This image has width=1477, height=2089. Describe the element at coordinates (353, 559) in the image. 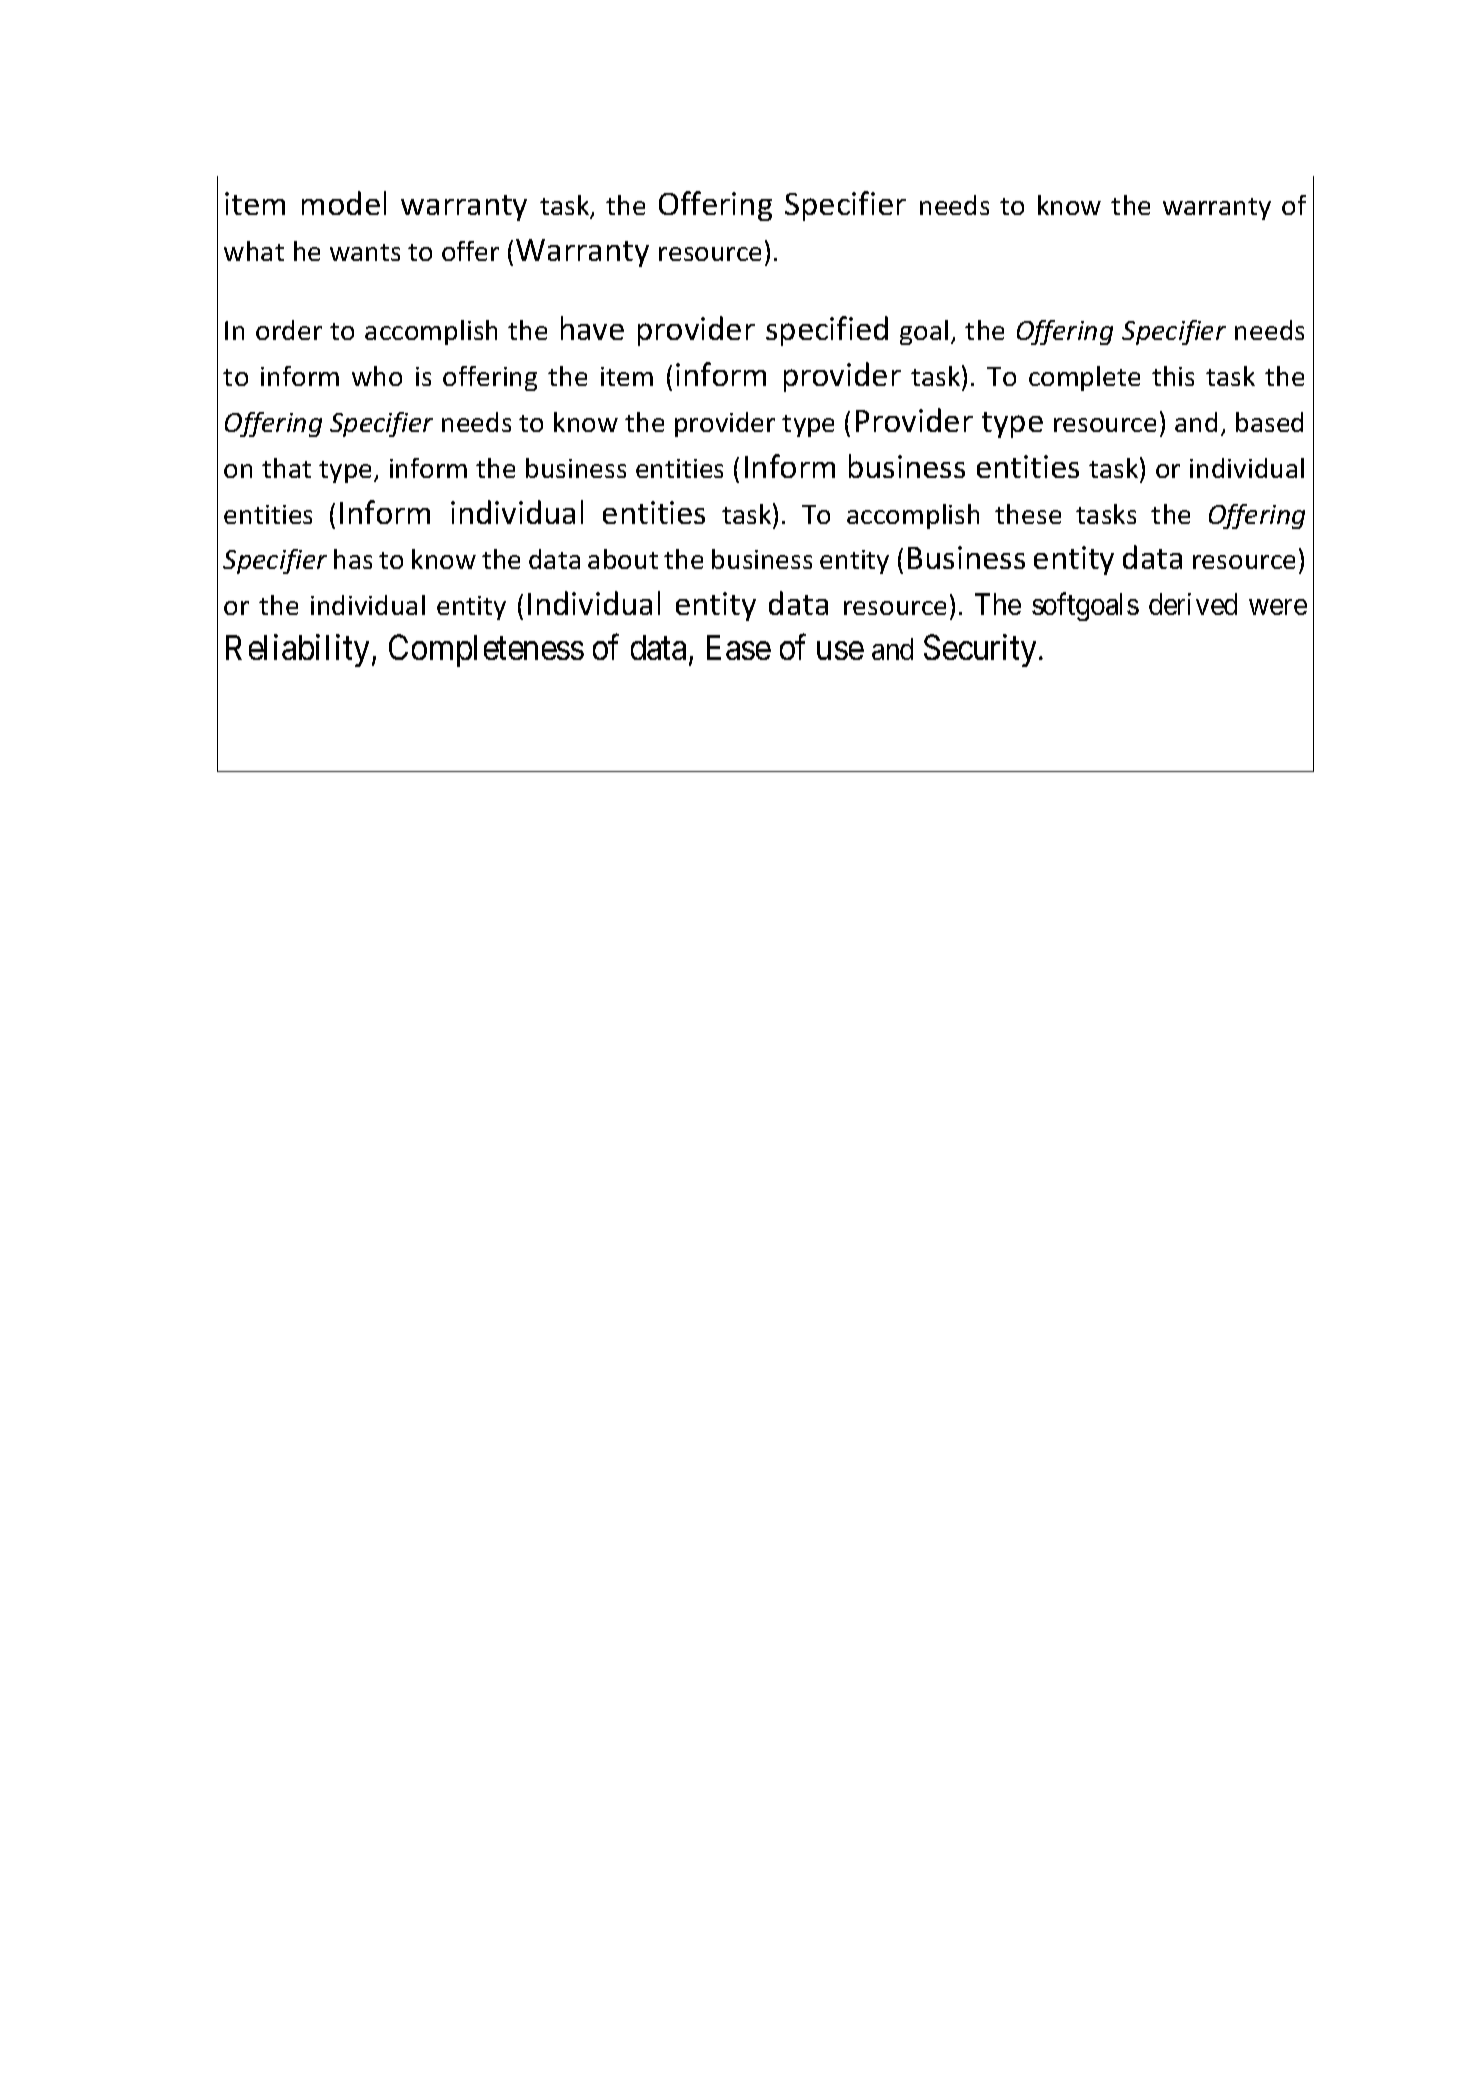

I see `has` at that location.
